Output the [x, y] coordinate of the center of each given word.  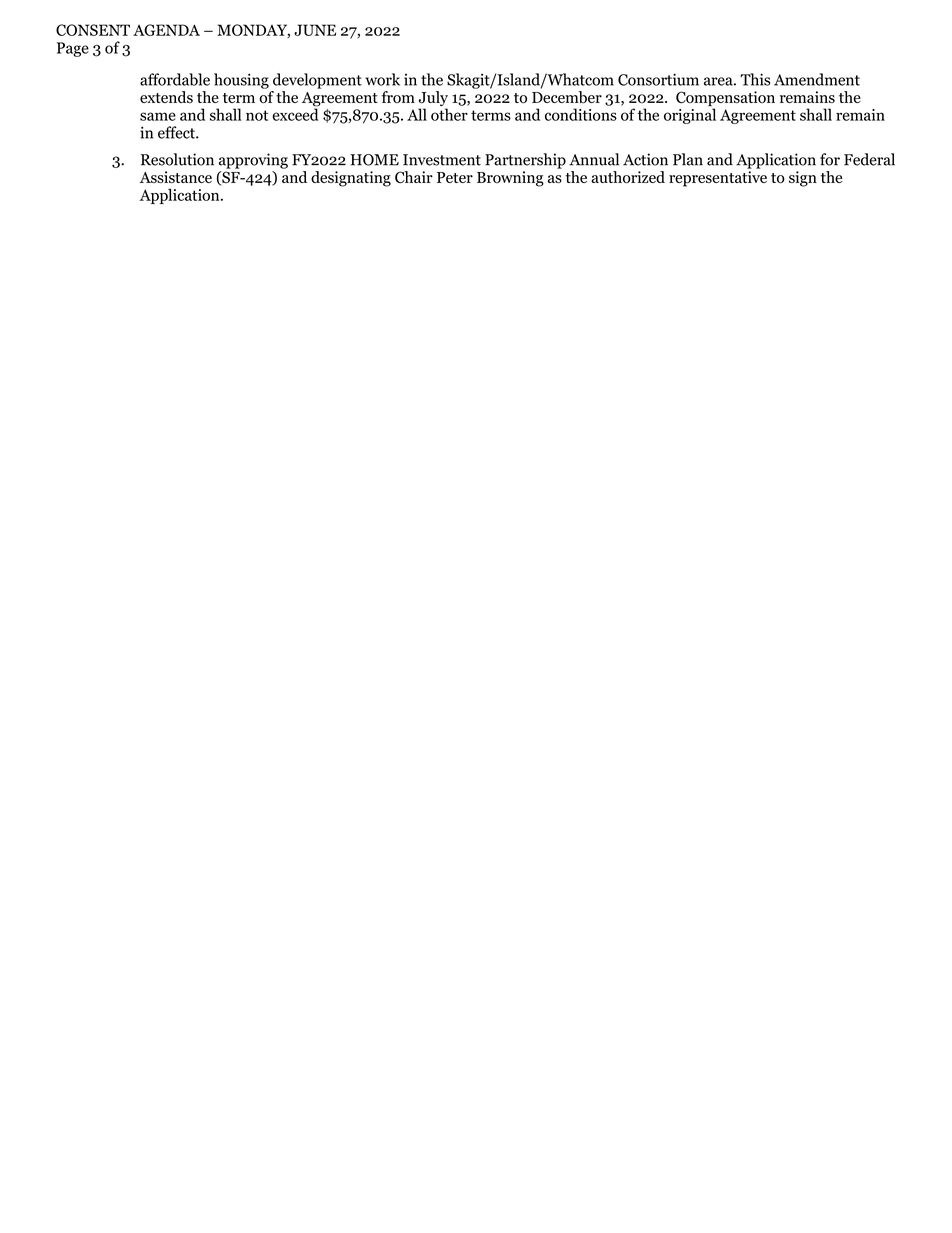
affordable [175, 79]
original [690, 115]
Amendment [817, 79]
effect [177, 132]
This [755, 79]
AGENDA [166, 30]
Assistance [176, 177]
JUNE [315, 30]
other [449, 114]
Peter [455, 177]
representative [718, 179]
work [382, 79]
